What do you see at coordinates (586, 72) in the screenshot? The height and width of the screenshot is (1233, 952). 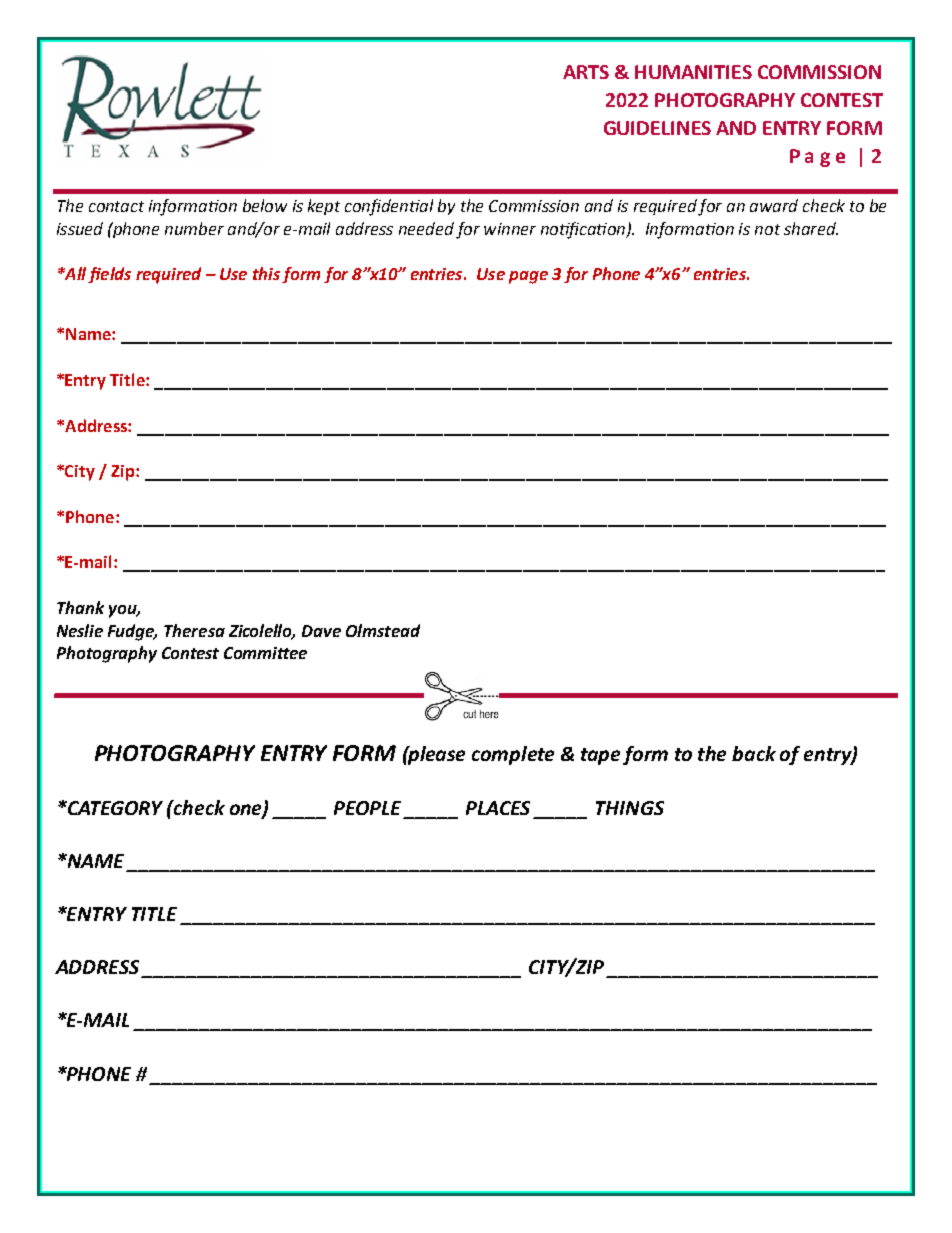 I see `ARTS` at bounding box center [586, 72].
